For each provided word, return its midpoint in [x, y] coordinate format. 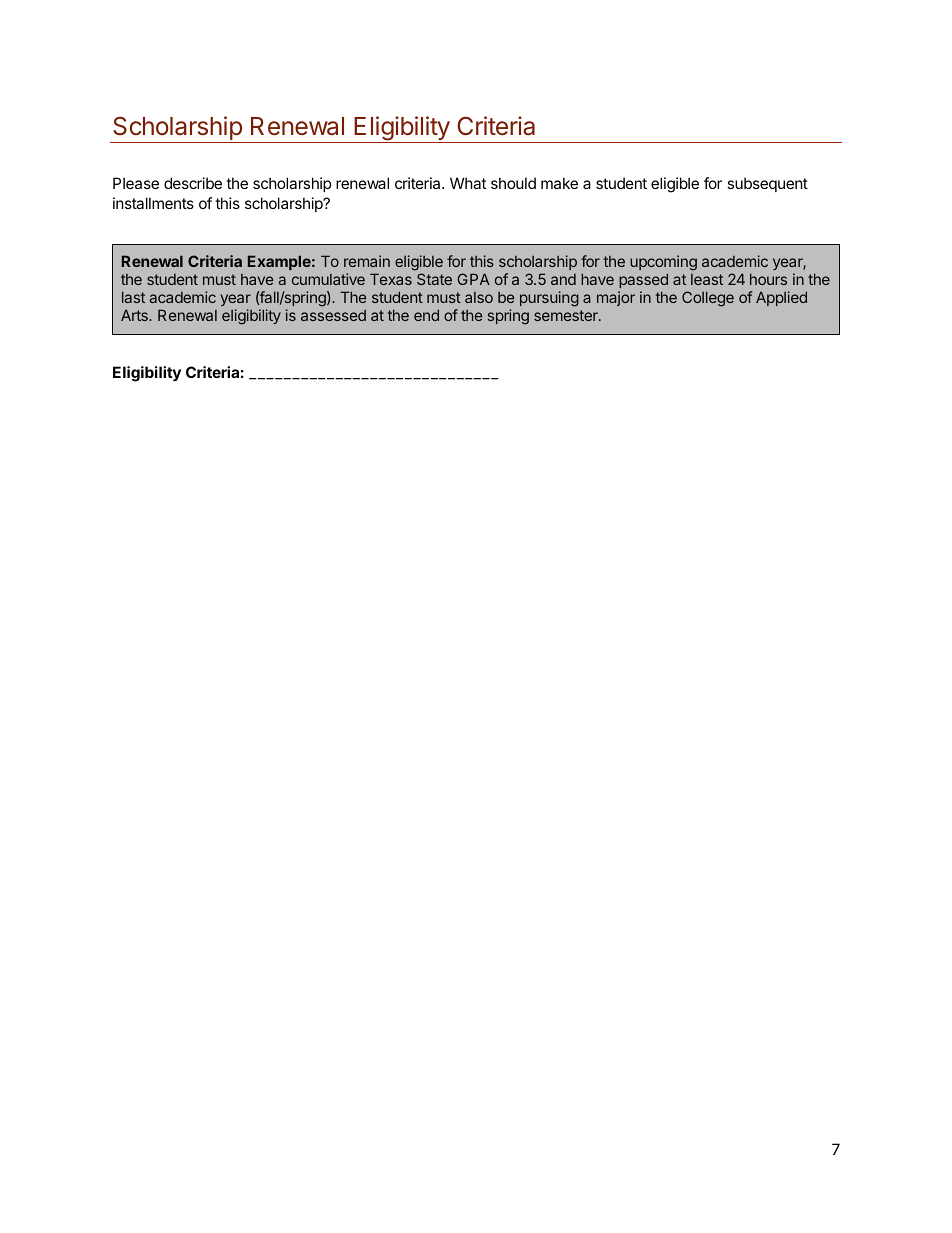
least [707, 279]
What [468, 183]
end [426, 315]
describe [193, 183]
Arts [135, 315]
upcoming [663, 264]
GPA [473, 279]
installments [153, 203]
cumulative [328, 279]
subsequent [767, 184]
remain [367, 261]
